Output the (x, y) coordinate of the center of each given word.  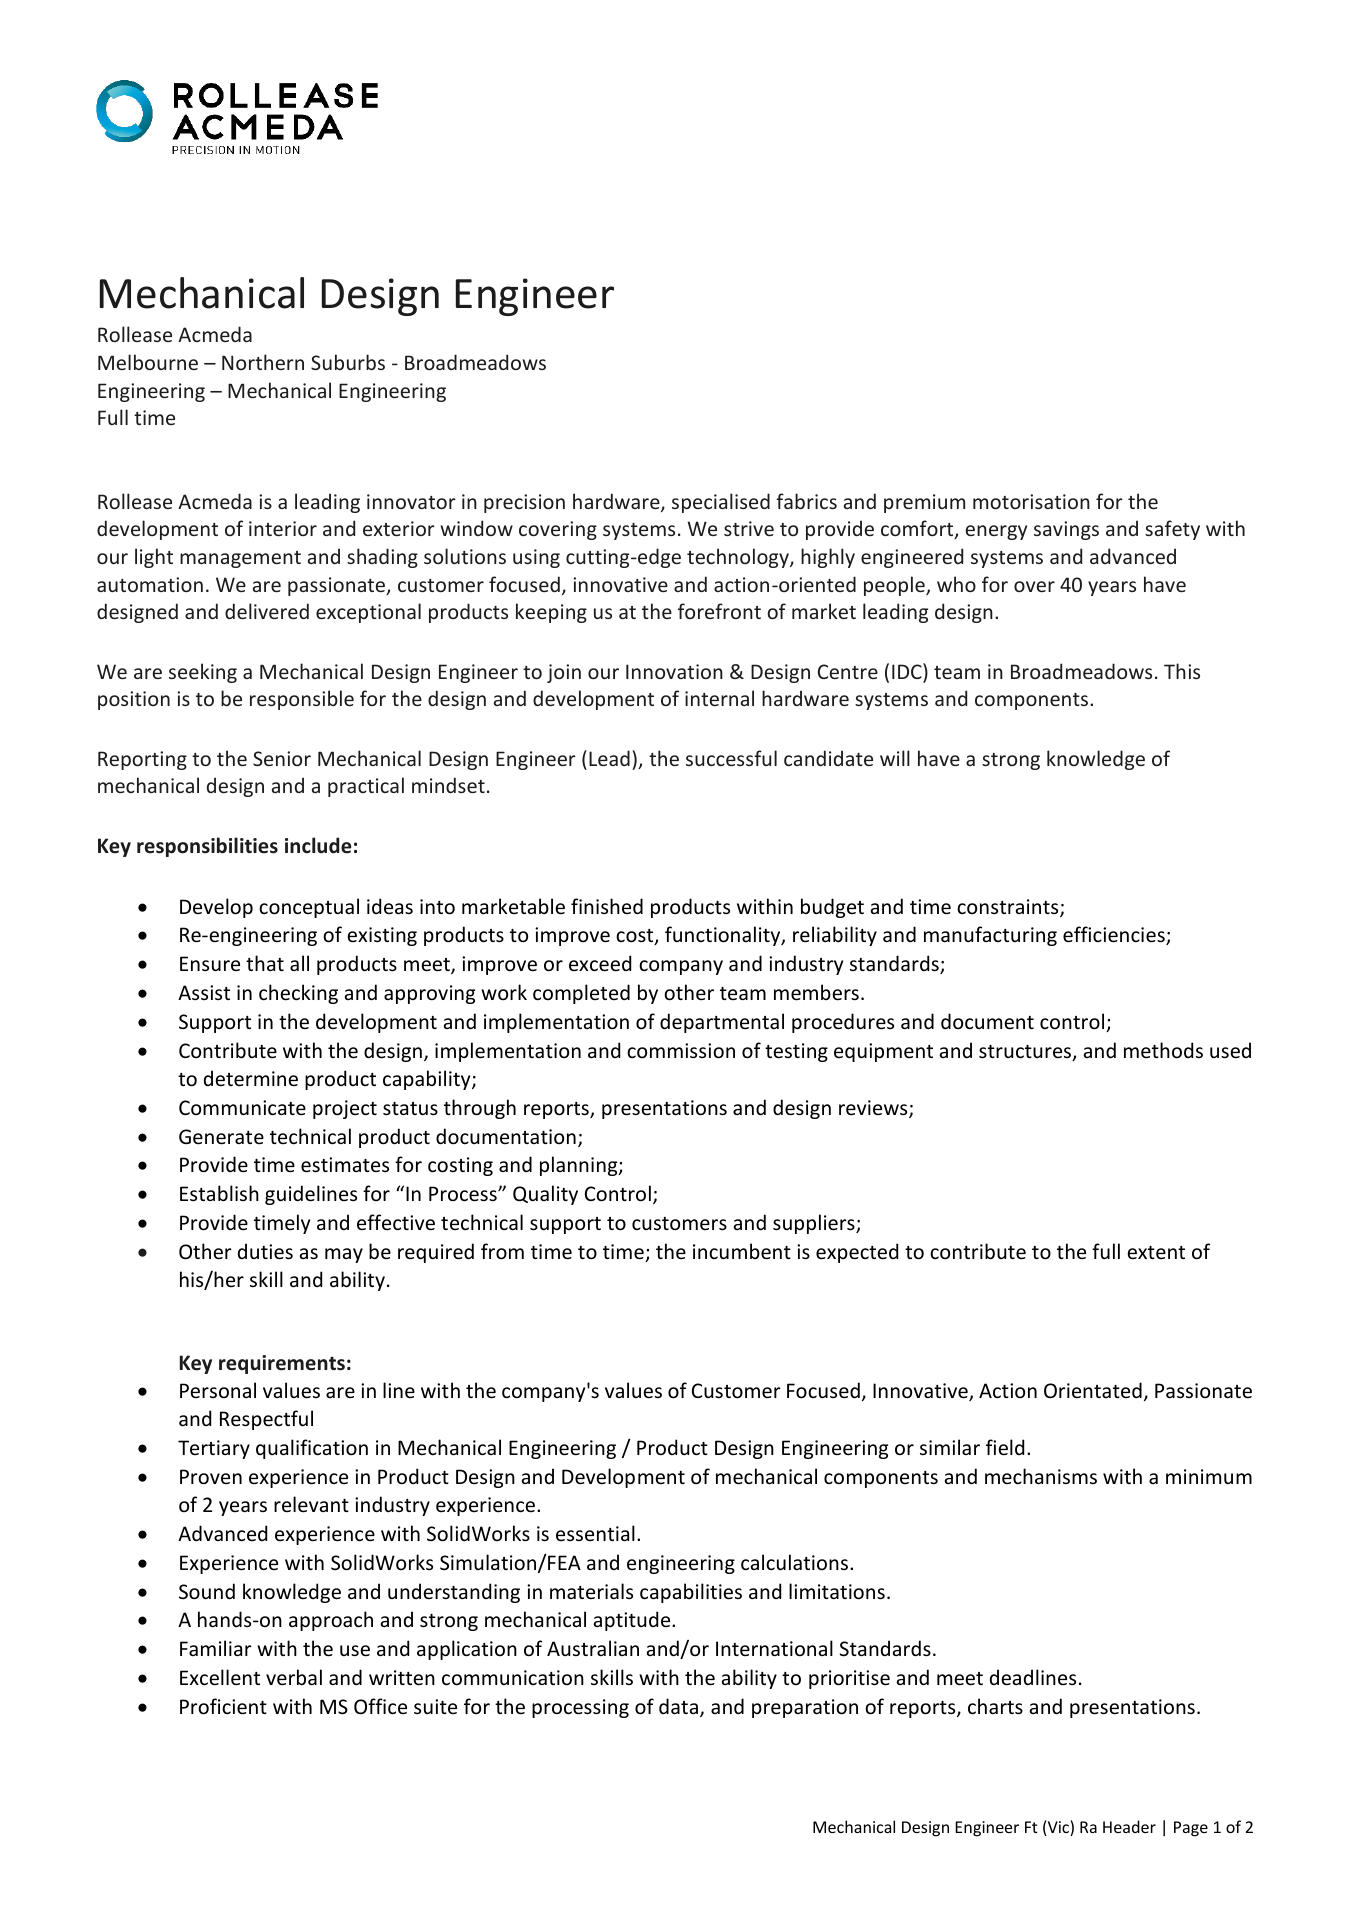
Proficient (223, 1706)
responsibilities (207, 847)
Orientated (1093, 1390)
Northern (263, 362)
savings (1066, 530)
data (680, 1707)
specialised (721, 503)
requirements (282, 1364)
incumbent (742, 1251)
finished (607, 906)
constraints (1009, 908)
